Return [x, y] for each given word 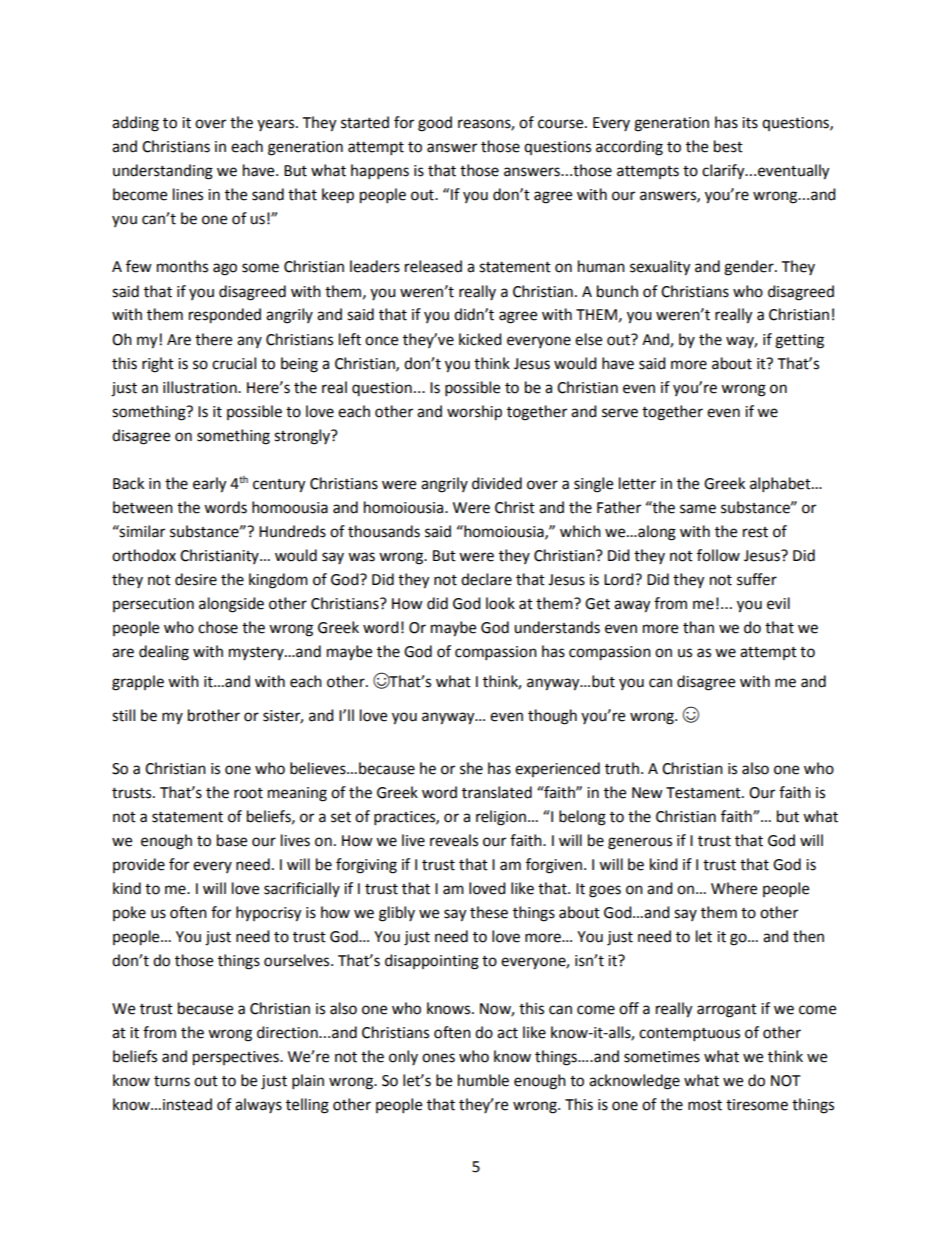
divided [497, 483]
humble [483, 1080]
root [248, 793]
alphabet [781, 485]
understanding [163, 172]
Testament [704, 793]
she [471, 768]
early [209, 485]
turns [172, 1081]
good [435, 124]
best [728, 146]
